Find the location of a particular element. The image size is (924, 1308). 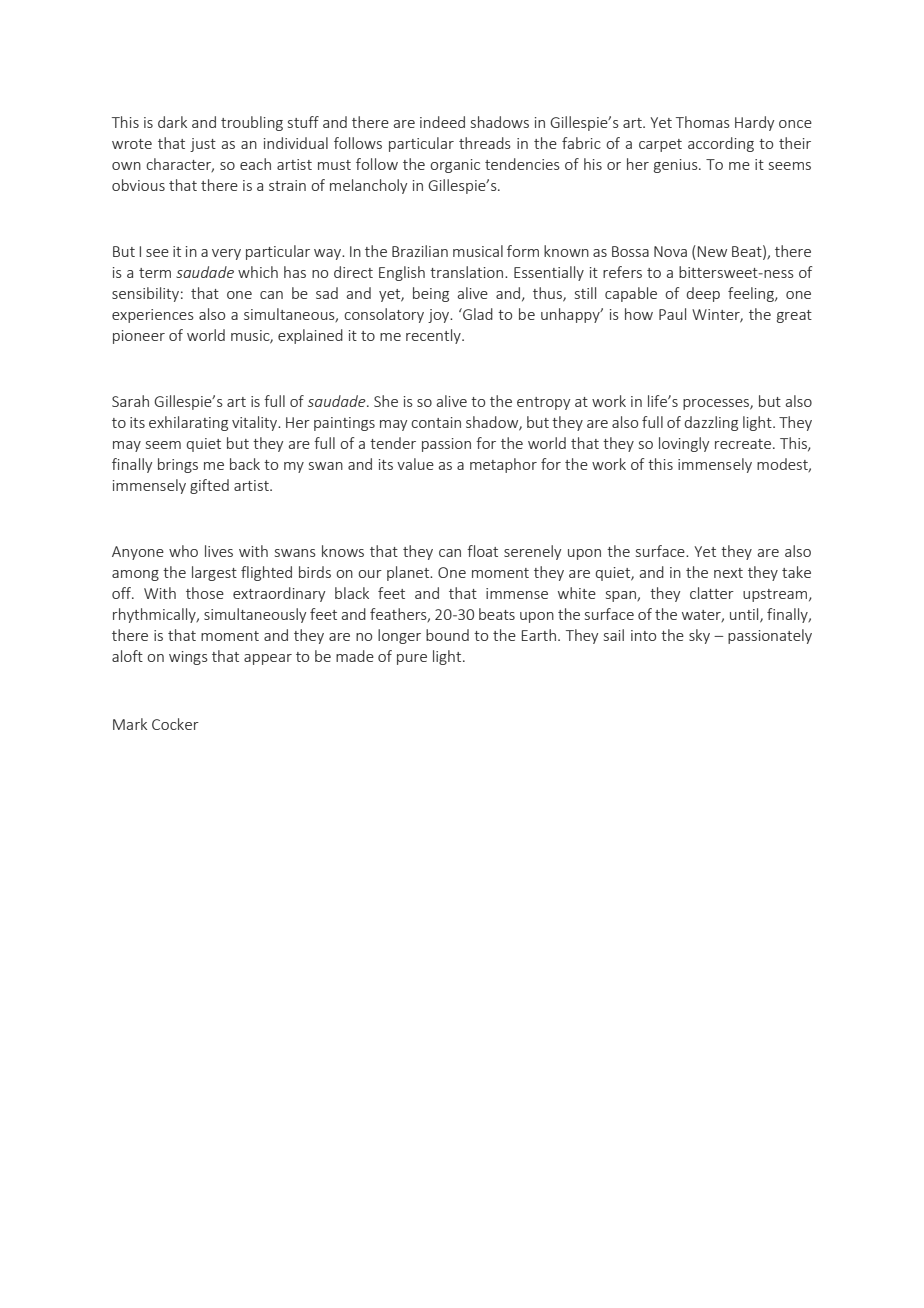

just is located at coordinates (203, 145).
